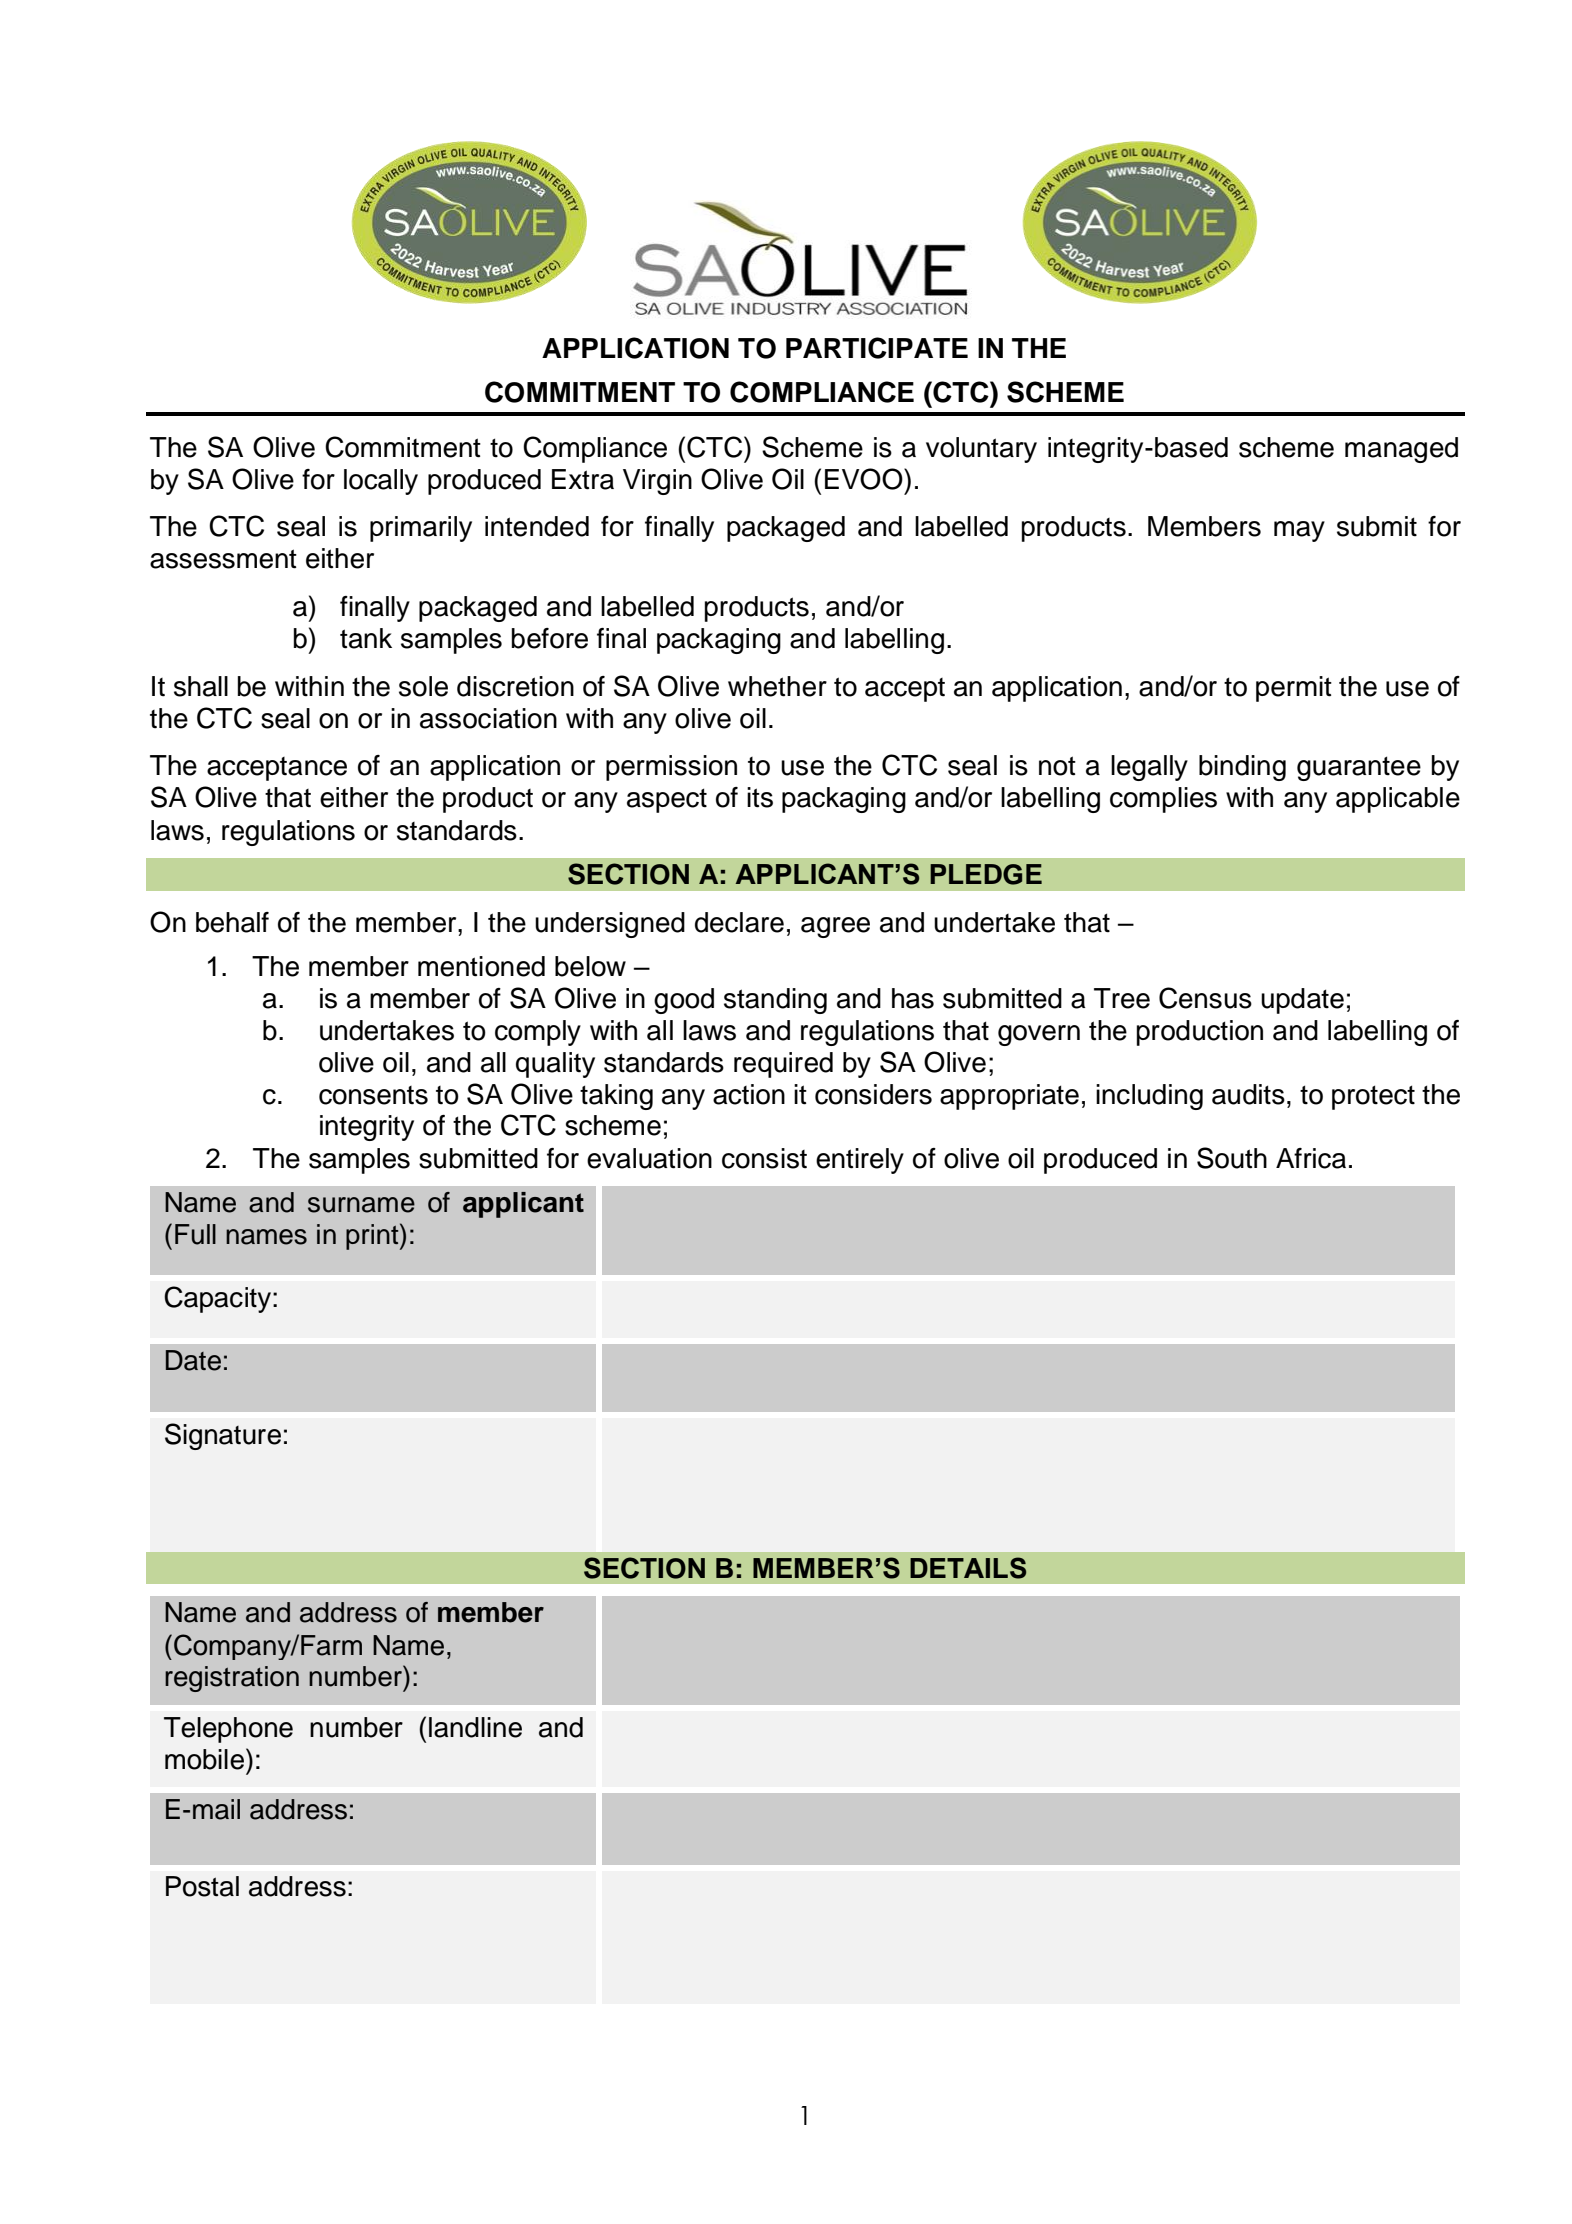  I want to click on managed, so click(1401, 450).
